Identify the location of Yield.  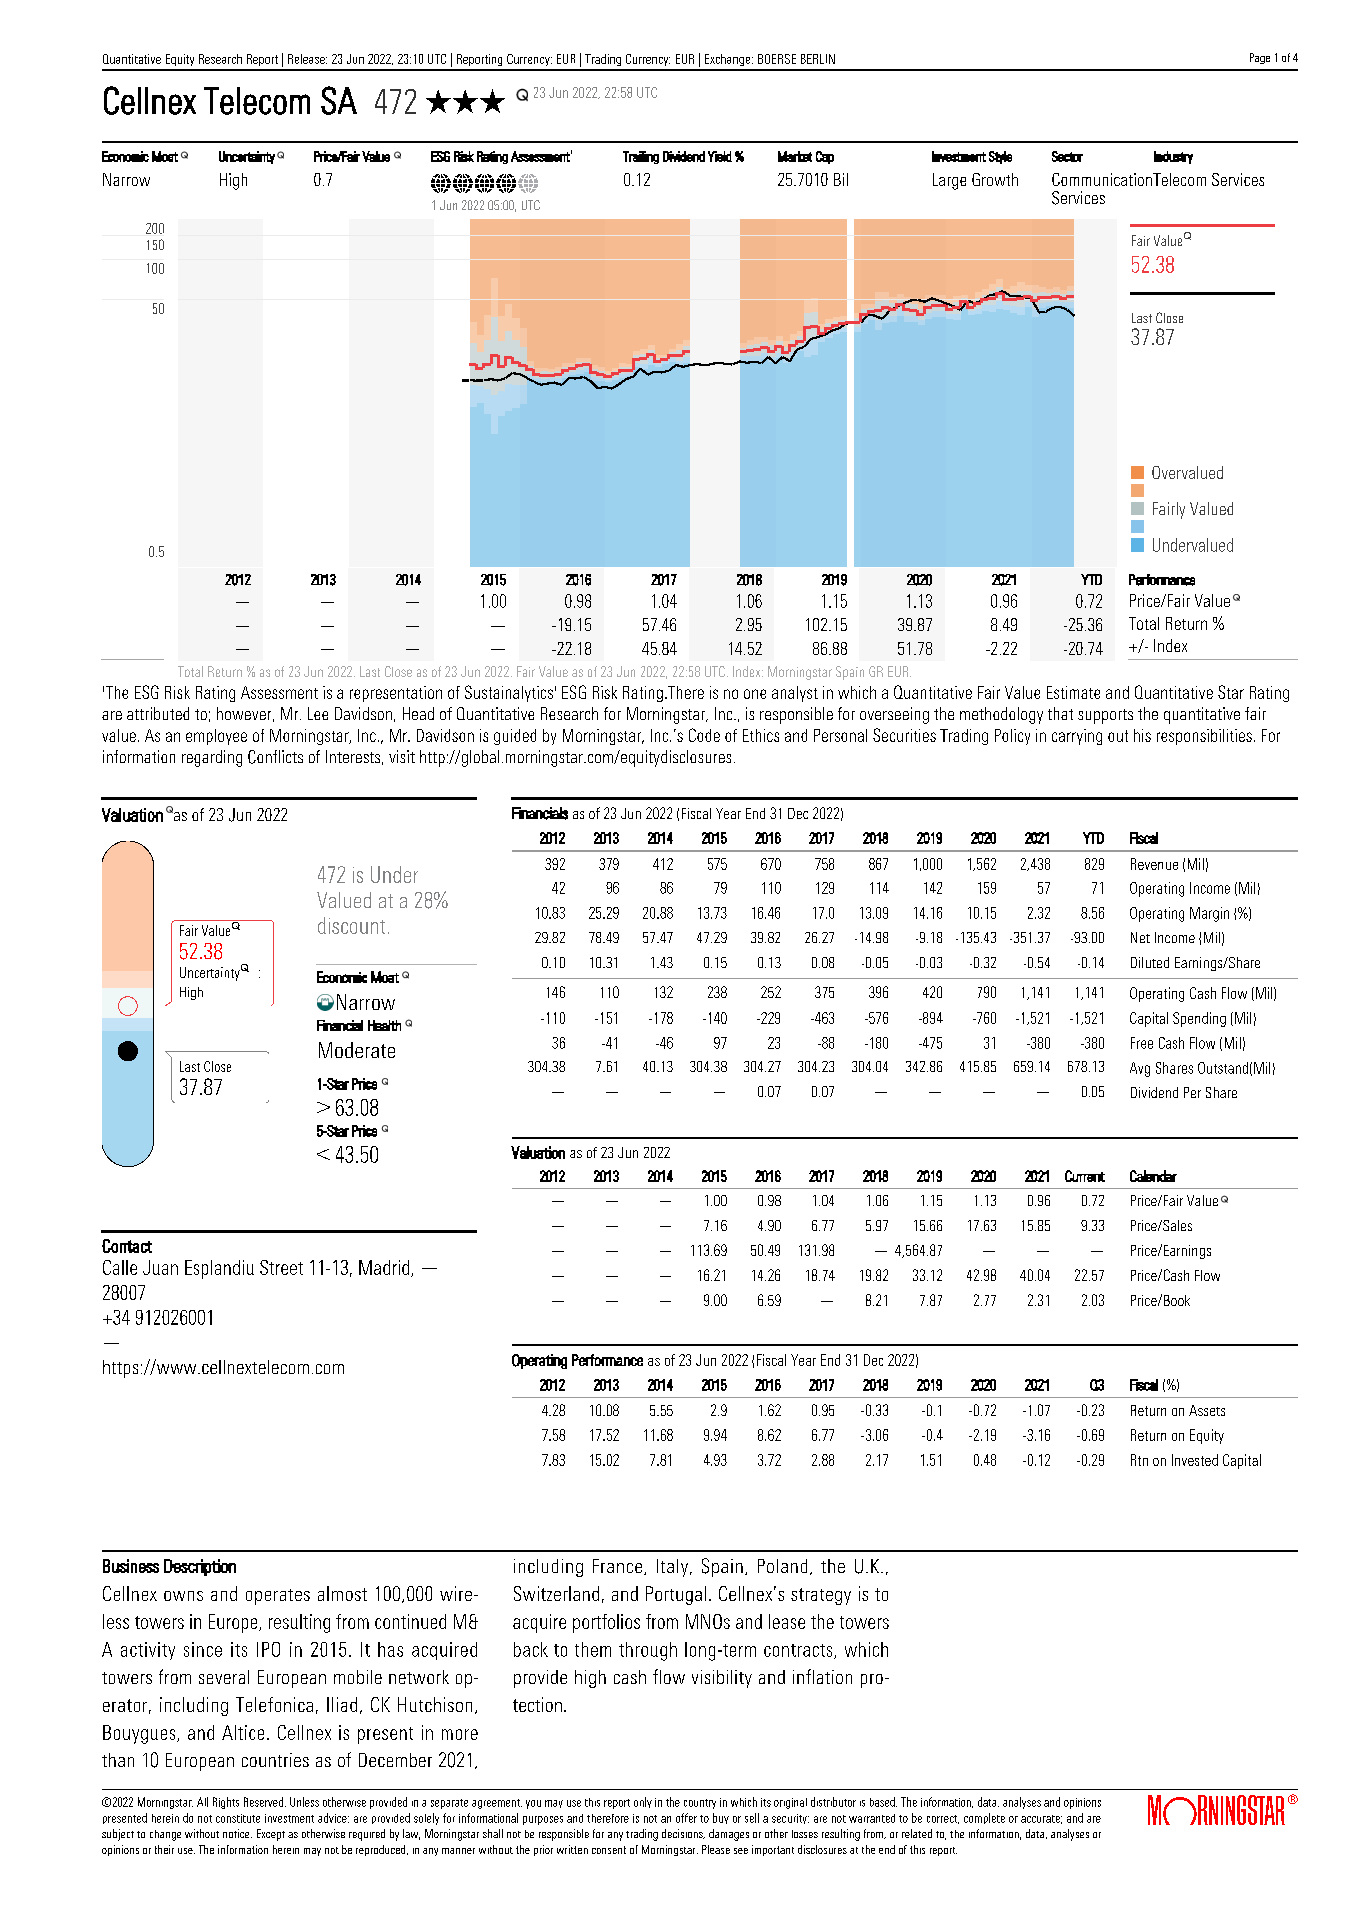
(720, 156).
